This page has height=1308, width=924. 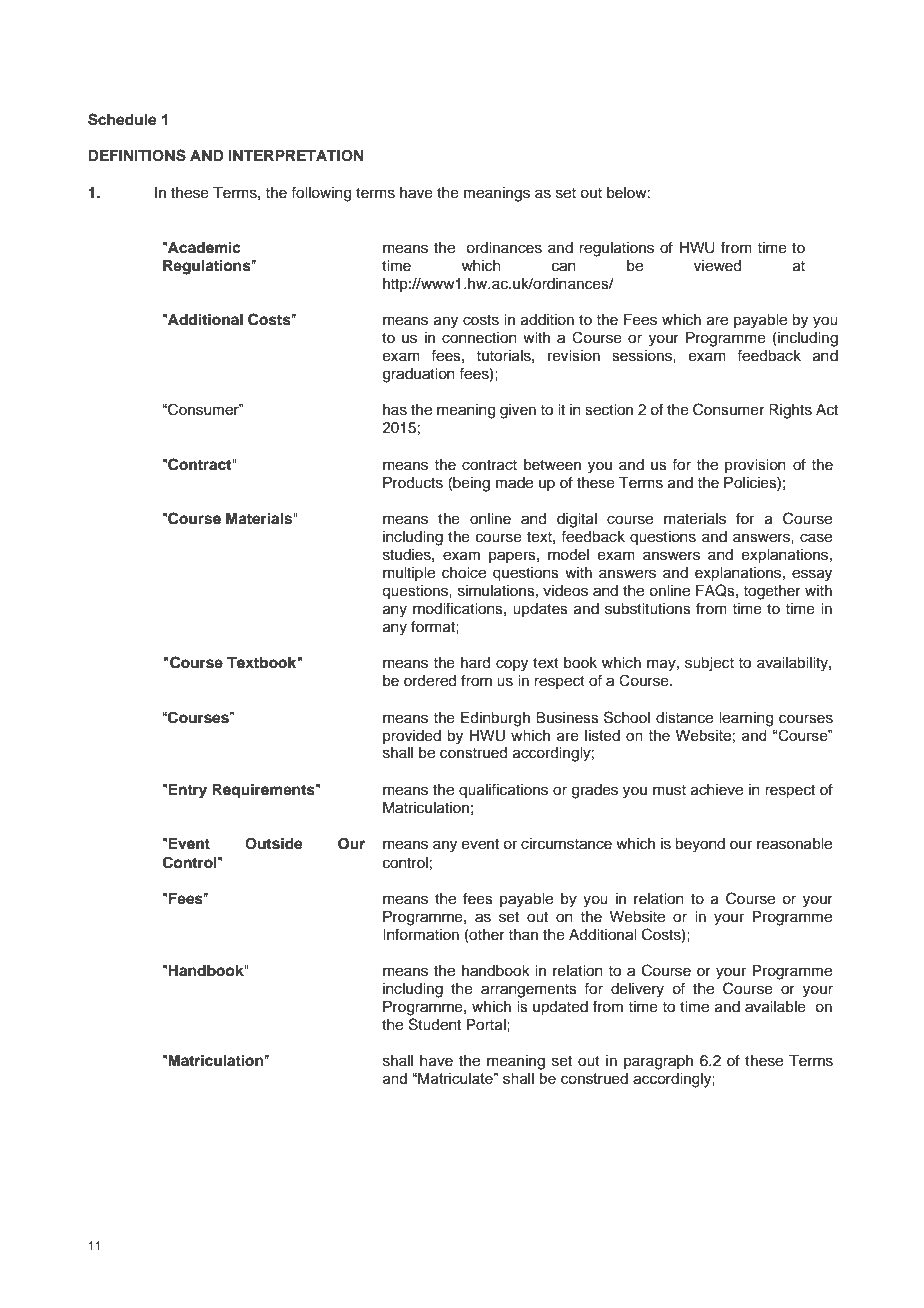 What do you see at coordinates (137, 155) in the page?
I see `DEFINITIONS` at bounding box center [137, 155].
